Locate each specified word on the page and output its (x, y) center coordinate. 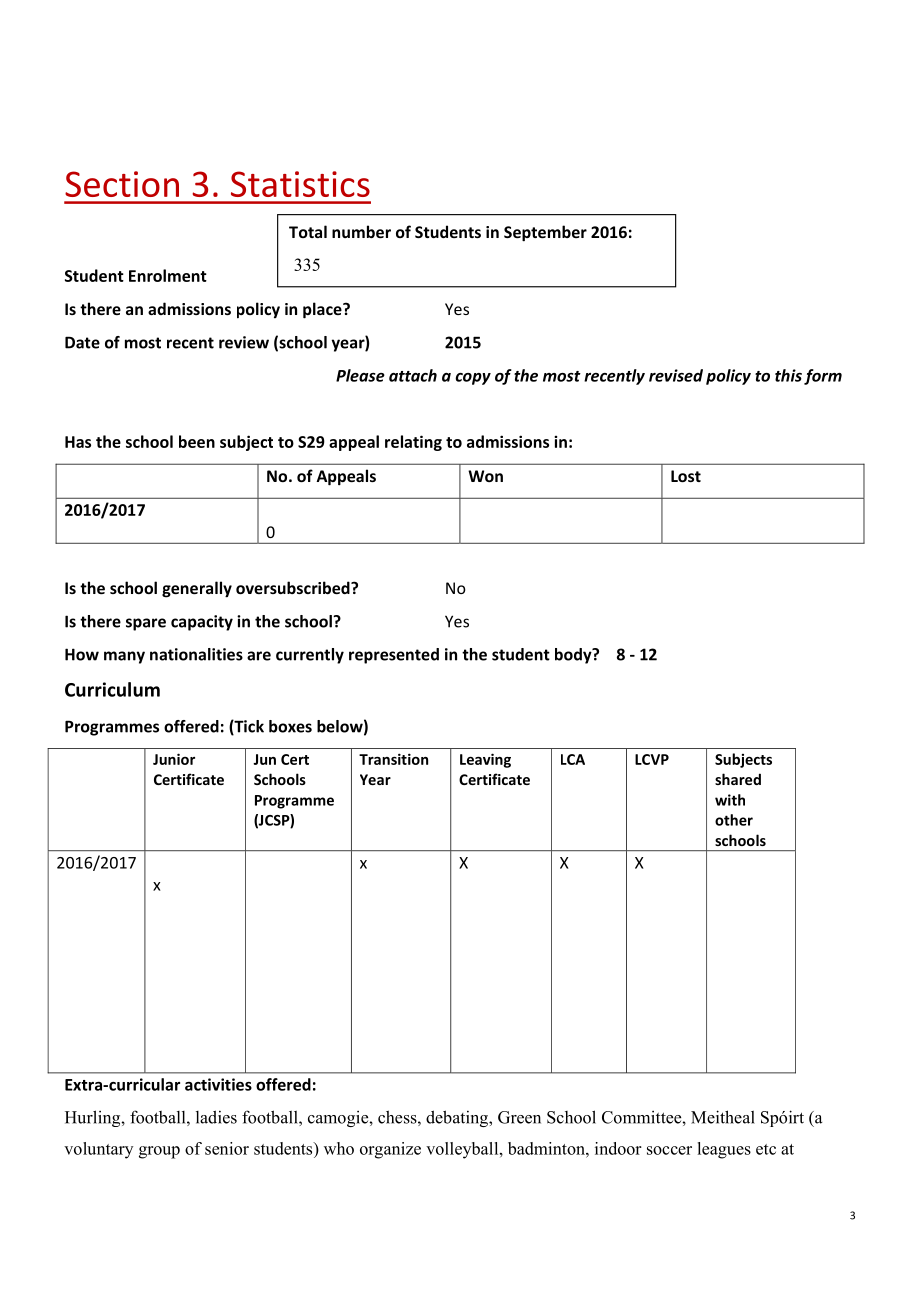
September (545, 233)
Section (122, 184)
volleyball (463, 1150)
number (361, 231)
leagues (724, 1150)
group (159, 1152)
